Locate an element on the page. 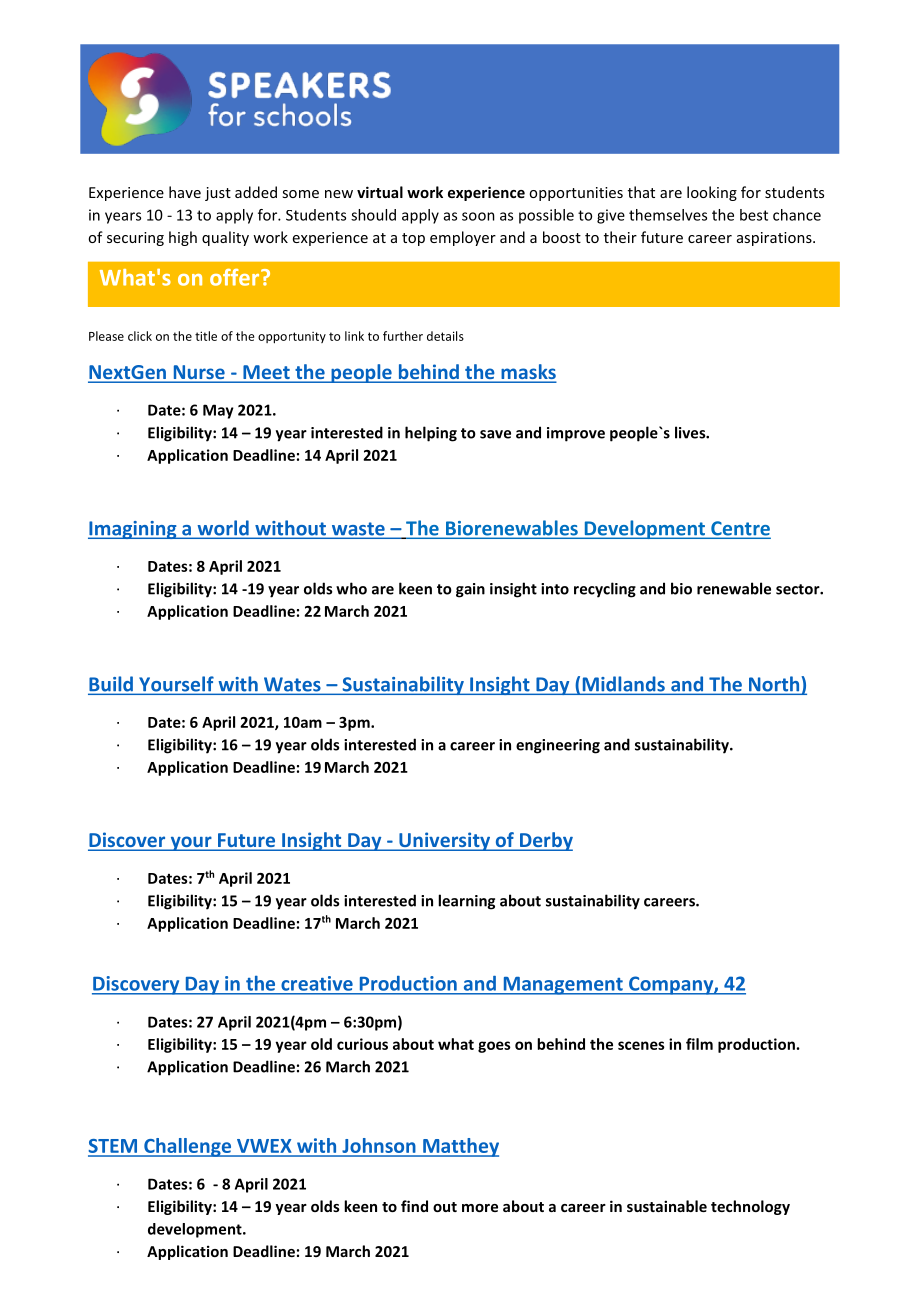  Matthey is located at coordinates (460, 1147).
